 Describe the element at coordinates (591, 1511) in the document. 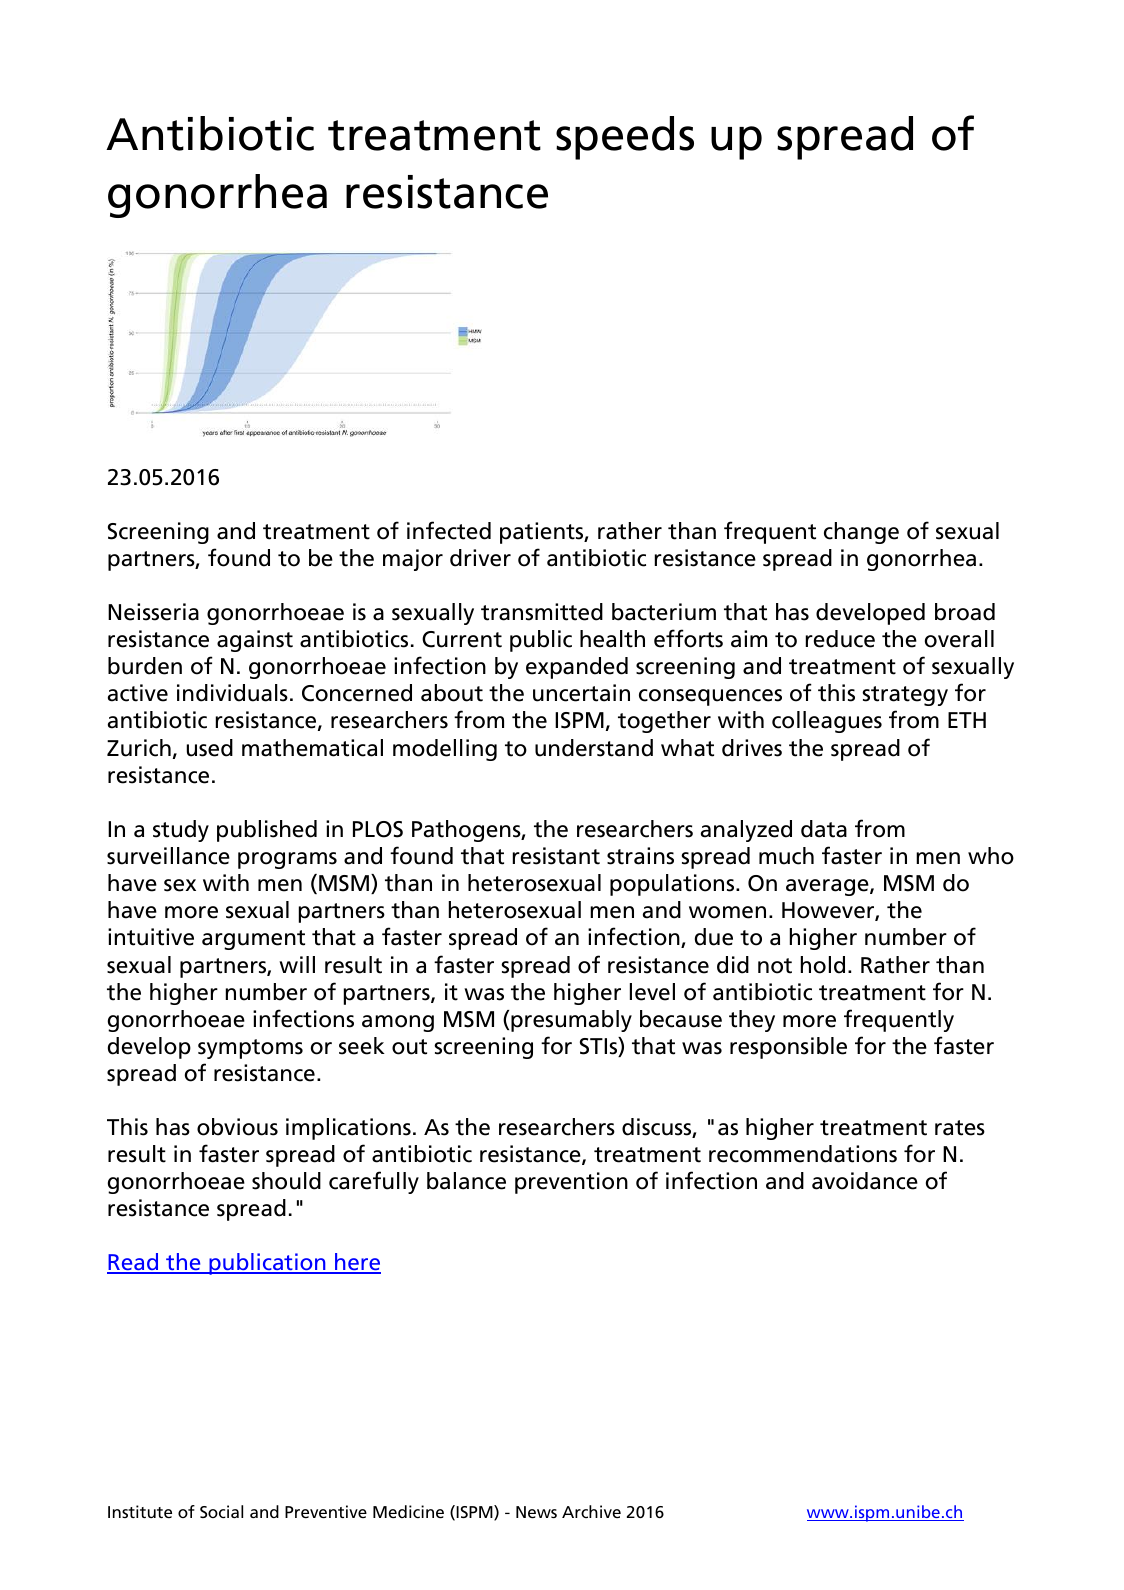

I see `Archive` at that location.
